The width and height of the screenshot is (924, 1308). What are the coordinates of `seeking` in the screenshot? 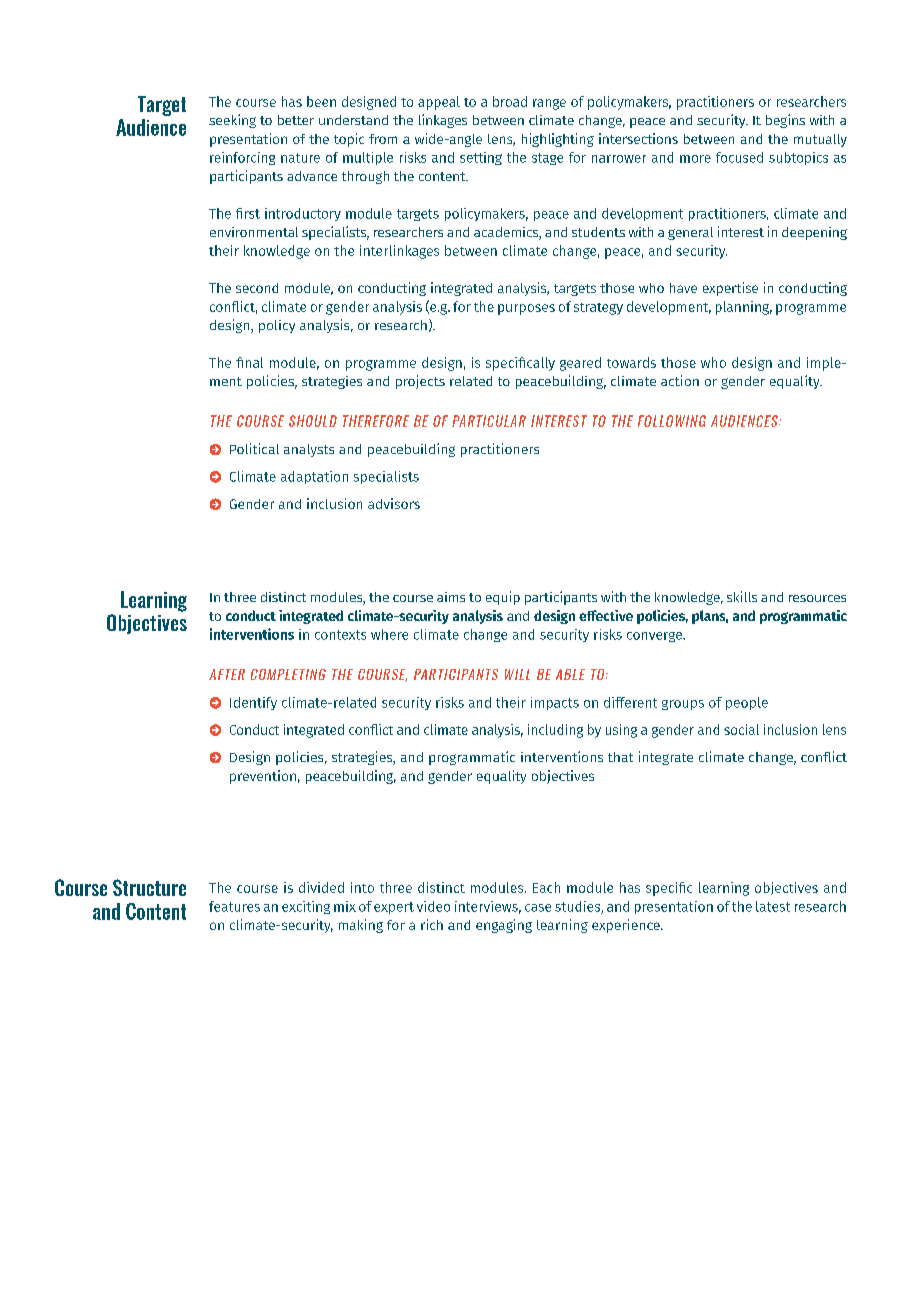 It's located at (232, 121).
